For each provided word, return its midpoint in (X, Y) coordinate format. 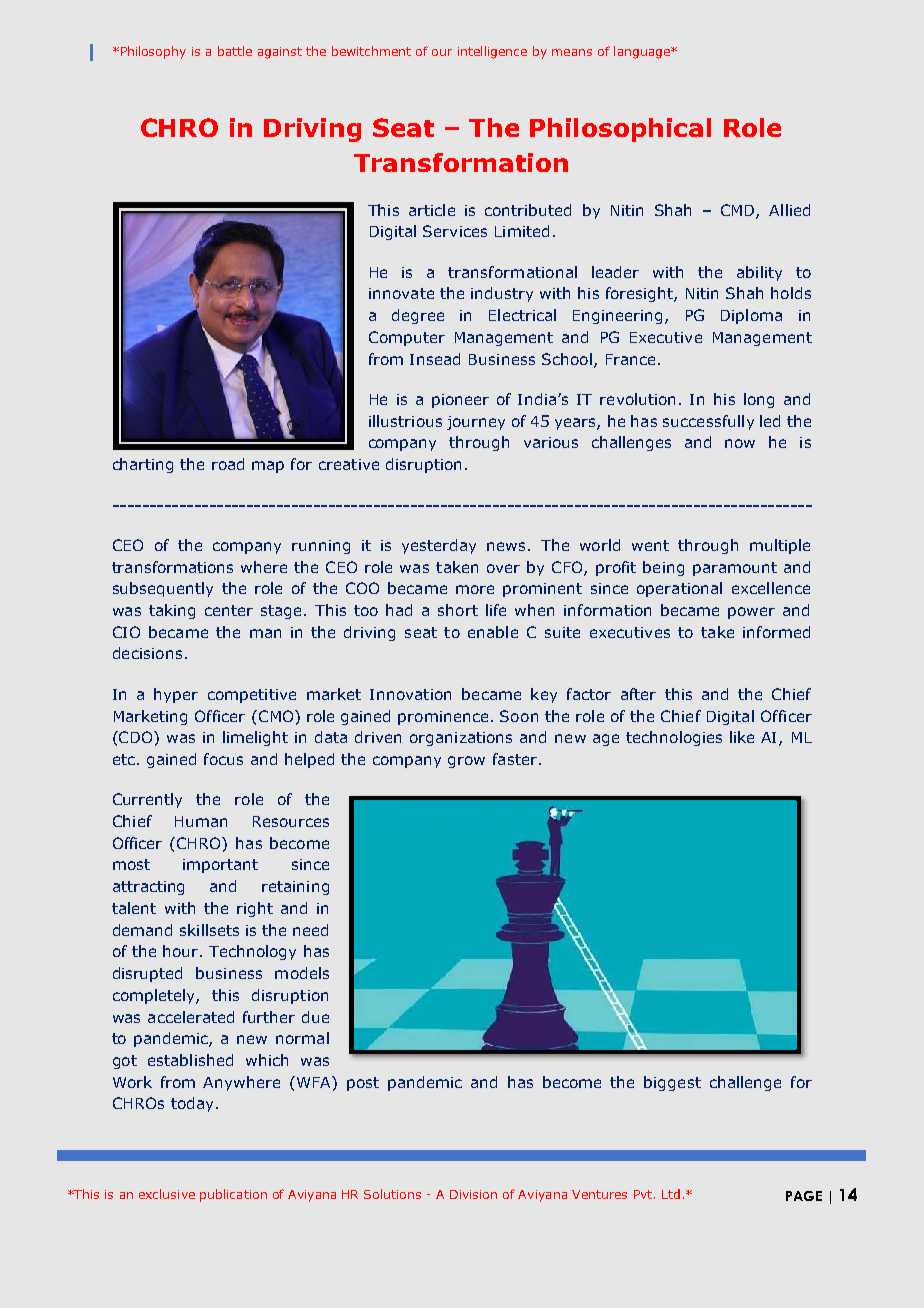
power (751, 613)
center (229, 610)
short (458, 610)
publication (233, 1195)
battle (235, 51)
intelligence (492, 52)
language (643, 52)
